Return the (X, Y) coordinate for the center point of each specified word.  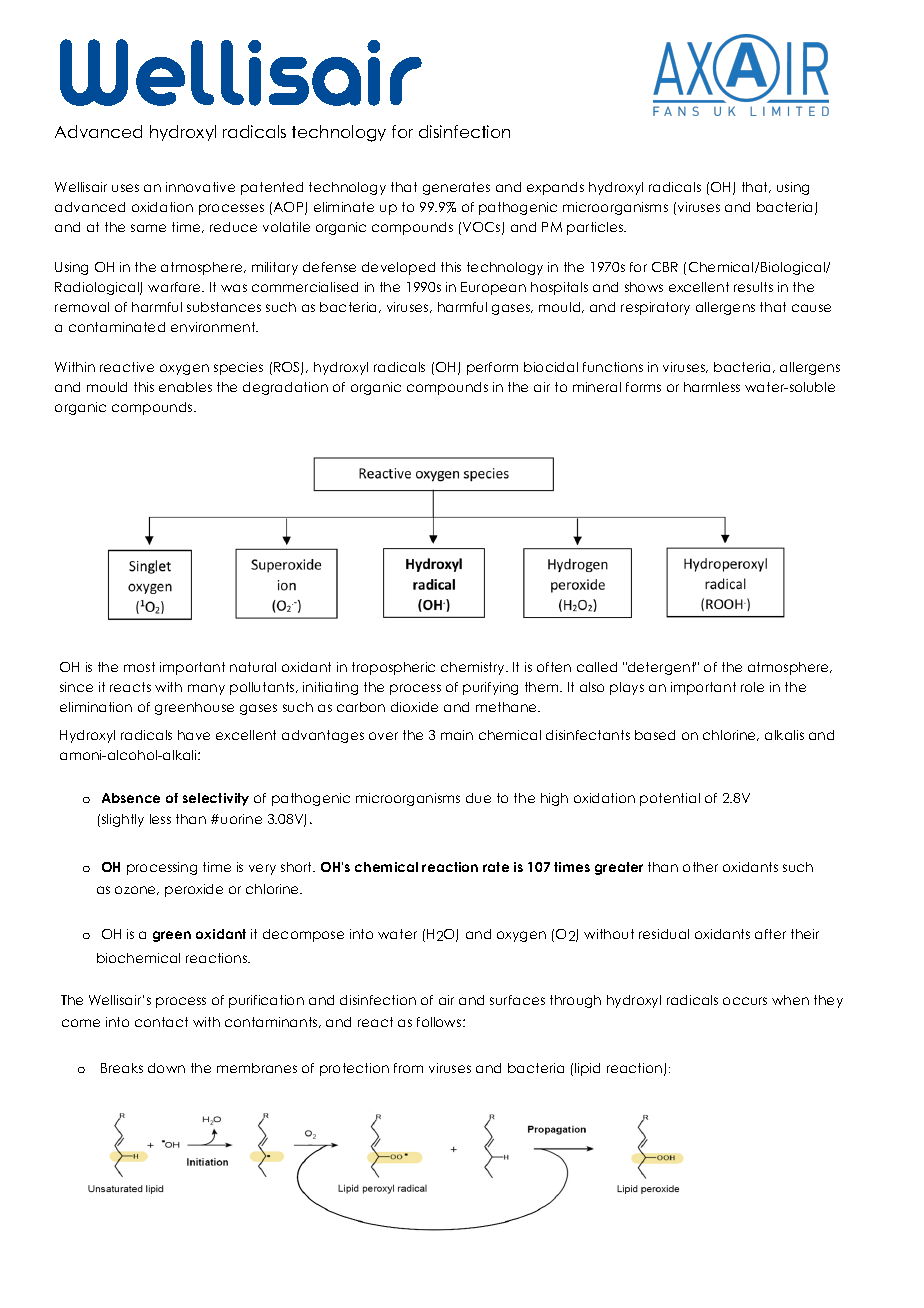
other (700, 867)
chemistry (474, 668)
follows (440, 1022)
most (139, 667)
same (148, 228)
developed (398, 268)
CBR (665, 267)
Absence (131, 798)
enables (185, 387)
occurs (745, 1001)
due (478, 798)
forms (643, 387)
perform (492, 368)
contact (161, 1022)
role (752, 687)
